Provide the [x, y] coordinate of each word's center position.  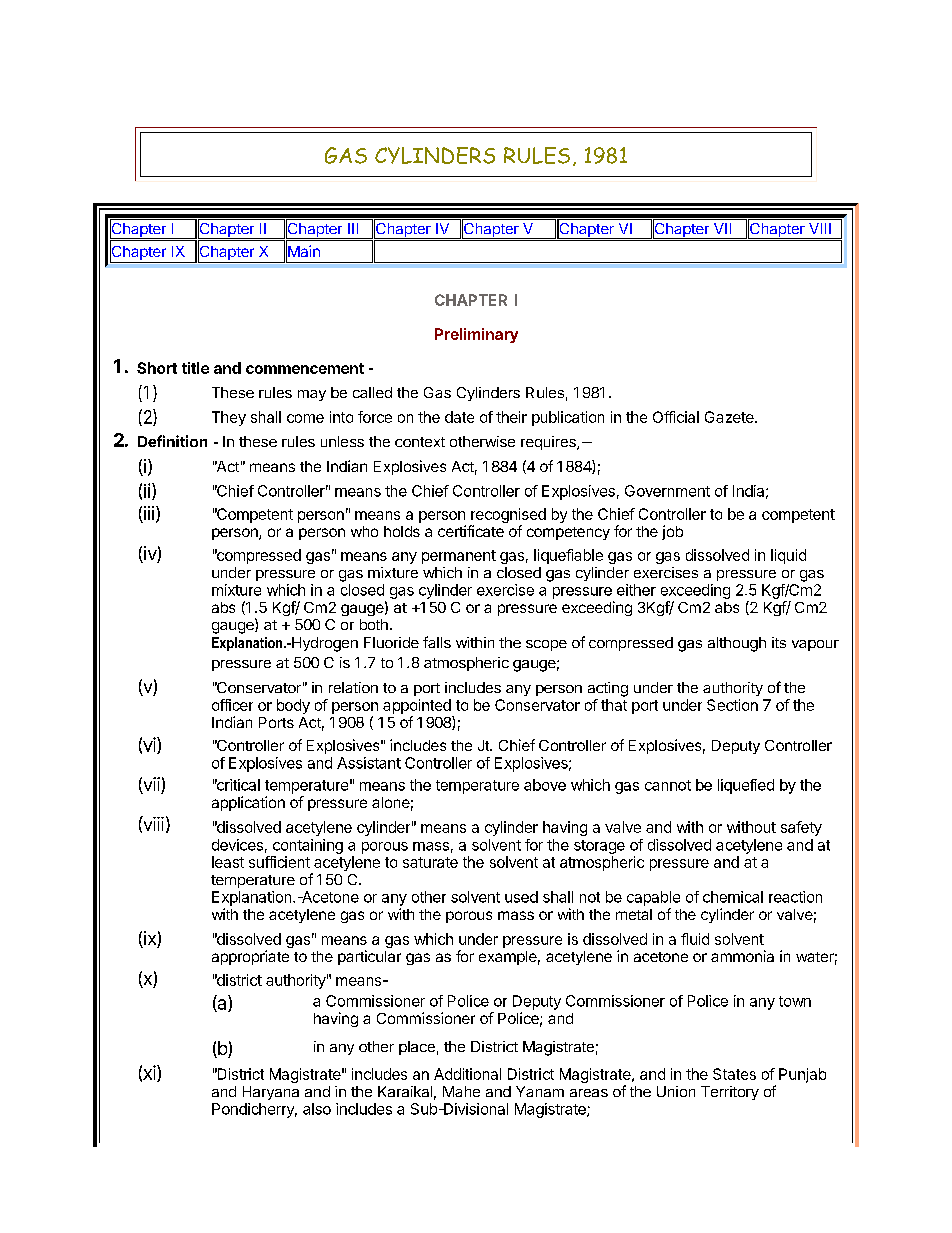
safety [801, 828]
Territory [730, 1093]
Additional [467, 1074]
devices [237, 845]
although [737, 644]
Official [676, 417]
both [374, 624]
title [195, 368]
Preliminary [476, 335]
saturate [430, 862]
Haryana [271, 1093]
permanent [459, 557]
